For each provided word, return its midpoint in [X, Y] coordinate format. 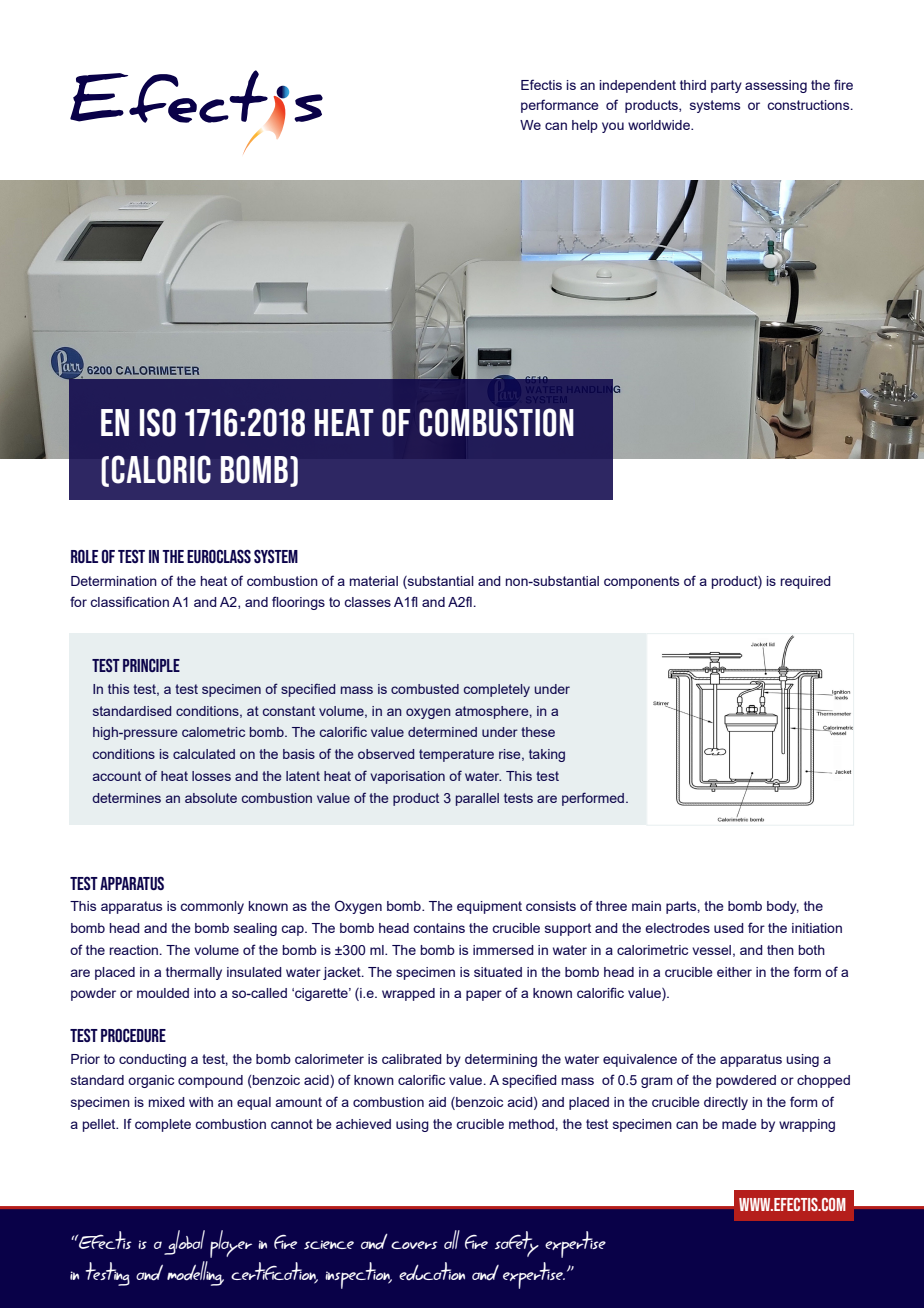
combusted [425, 689]
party [726, 86]
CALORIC [161, 469]
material [374, 581]
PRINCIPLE [151, 665]
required [805, 582]
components [641, 582]
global [184, 1242]
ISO [158, 422]
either [734, 972]
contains [439, 928]
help [585, 126]
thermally [194, 973]
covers [414, 1245]
